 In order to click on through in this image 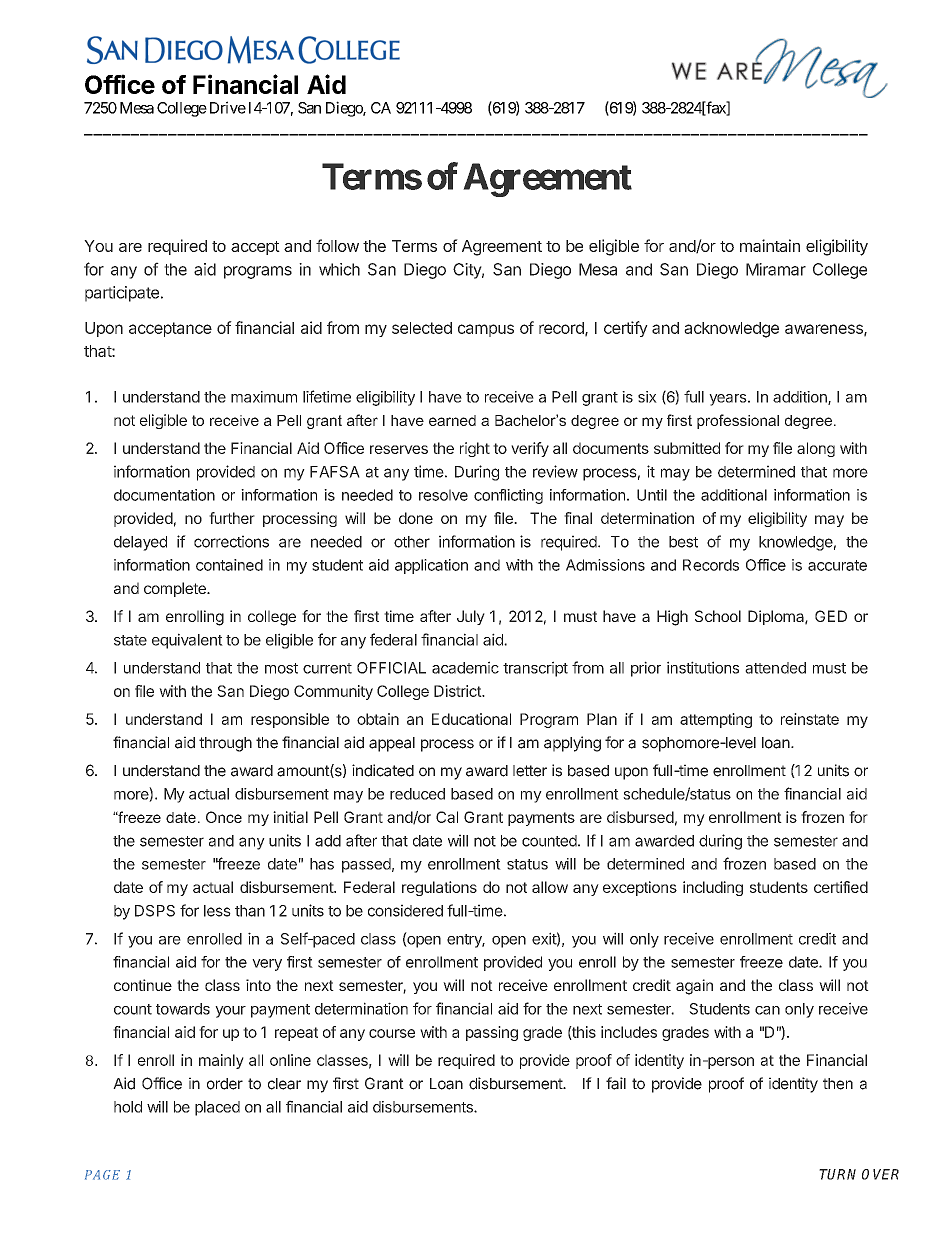, I will do `click(225, 744)`.
